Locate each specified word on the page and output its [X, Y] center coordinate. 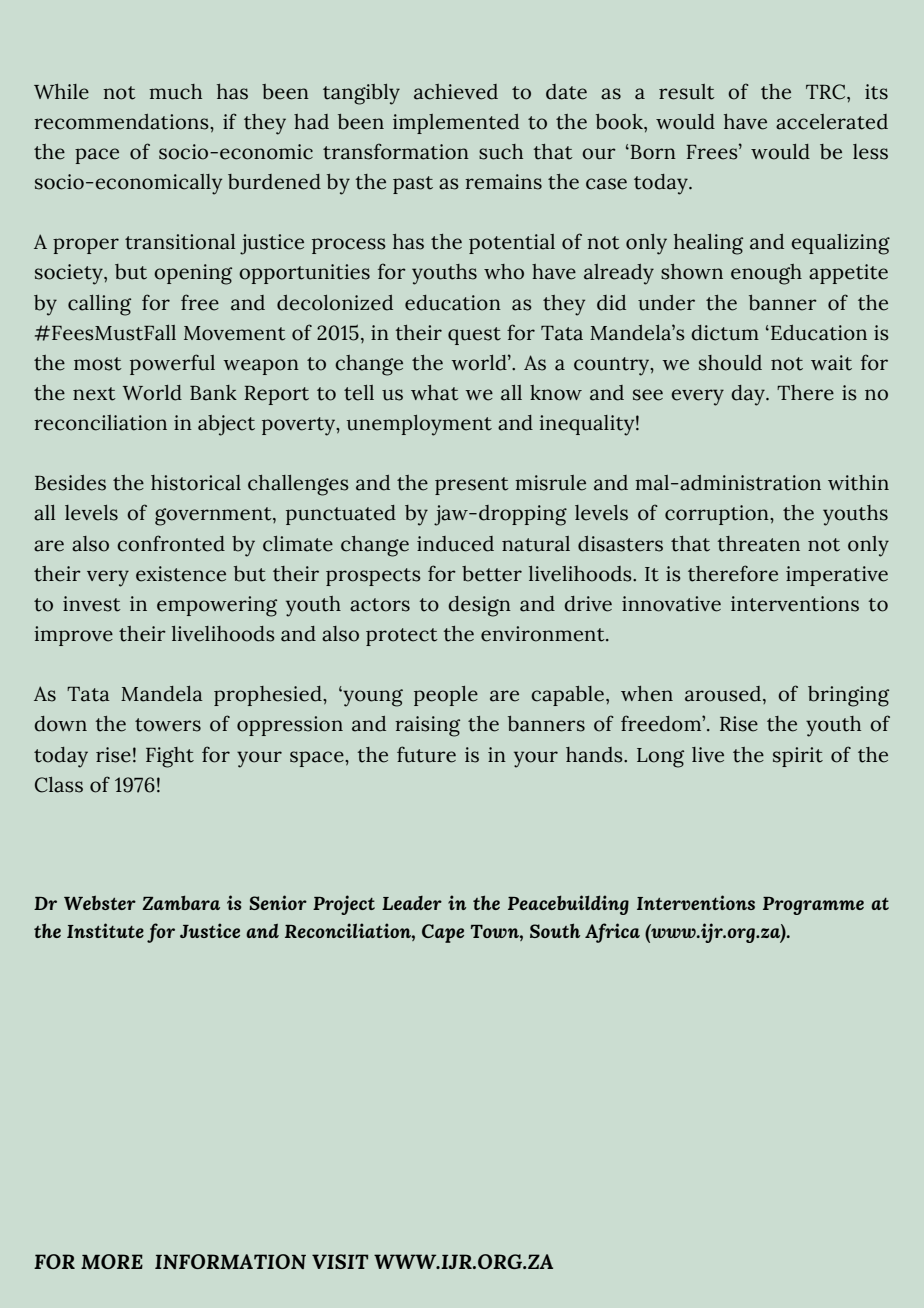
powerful [172, 364]
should [730, 363]
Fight [170, 757]
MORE [112, 1261]
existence [181, 574]
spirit [798, 757]
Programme [813, 906]
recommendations [122, 122]
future [426, 754]
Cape [443, 933]
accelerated [832, 122]
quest [474, 336]
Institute [105, 930]
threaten [758, 544]
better [492, 574]
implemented [456, 124]
